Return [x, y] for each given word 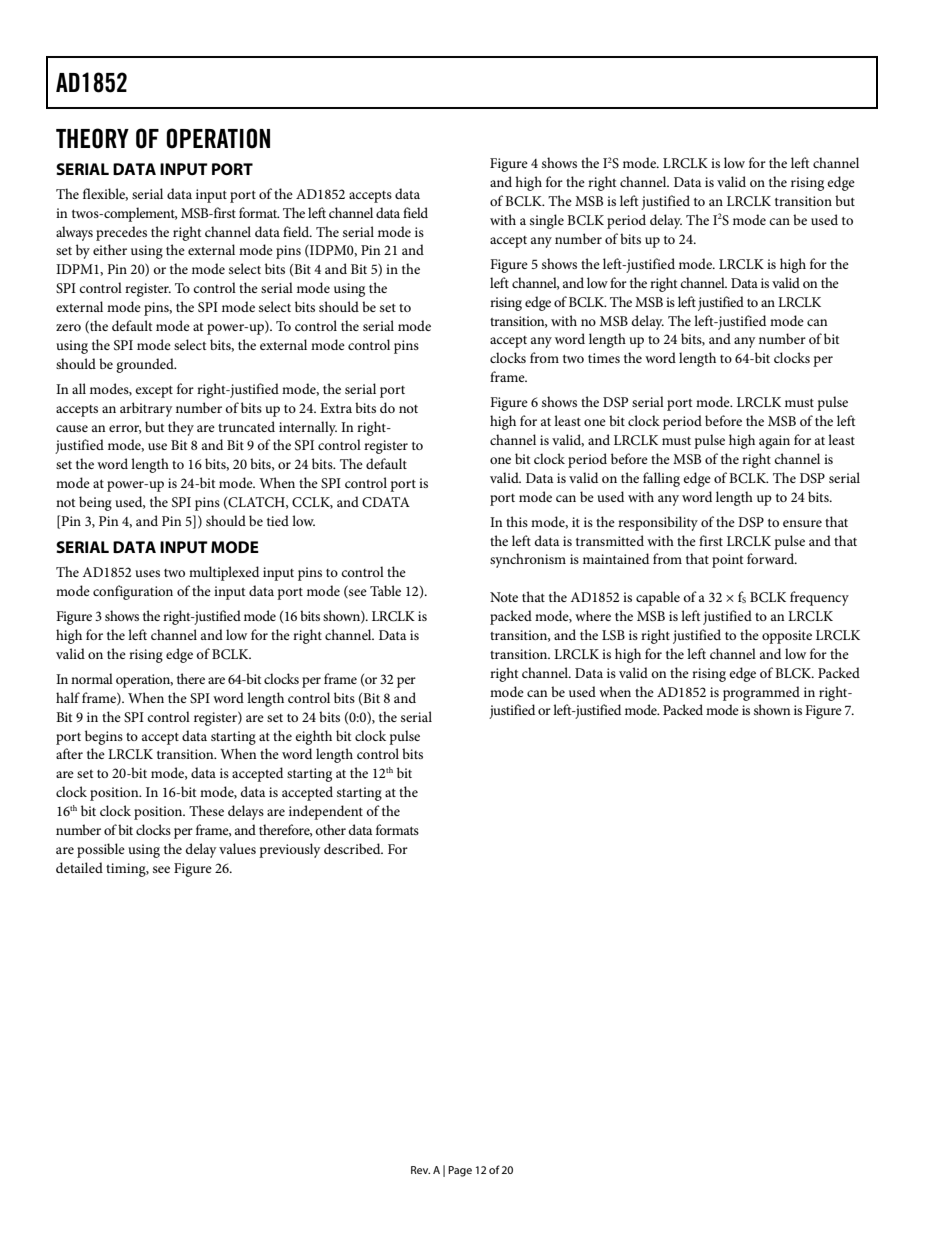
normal [92, 678]
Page [460, 1171]
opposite [787, 637]
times [604, 358]
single [547, 221]
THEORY [92, 138]
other [330, 829]
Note [504, 597]
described [353, 848]
